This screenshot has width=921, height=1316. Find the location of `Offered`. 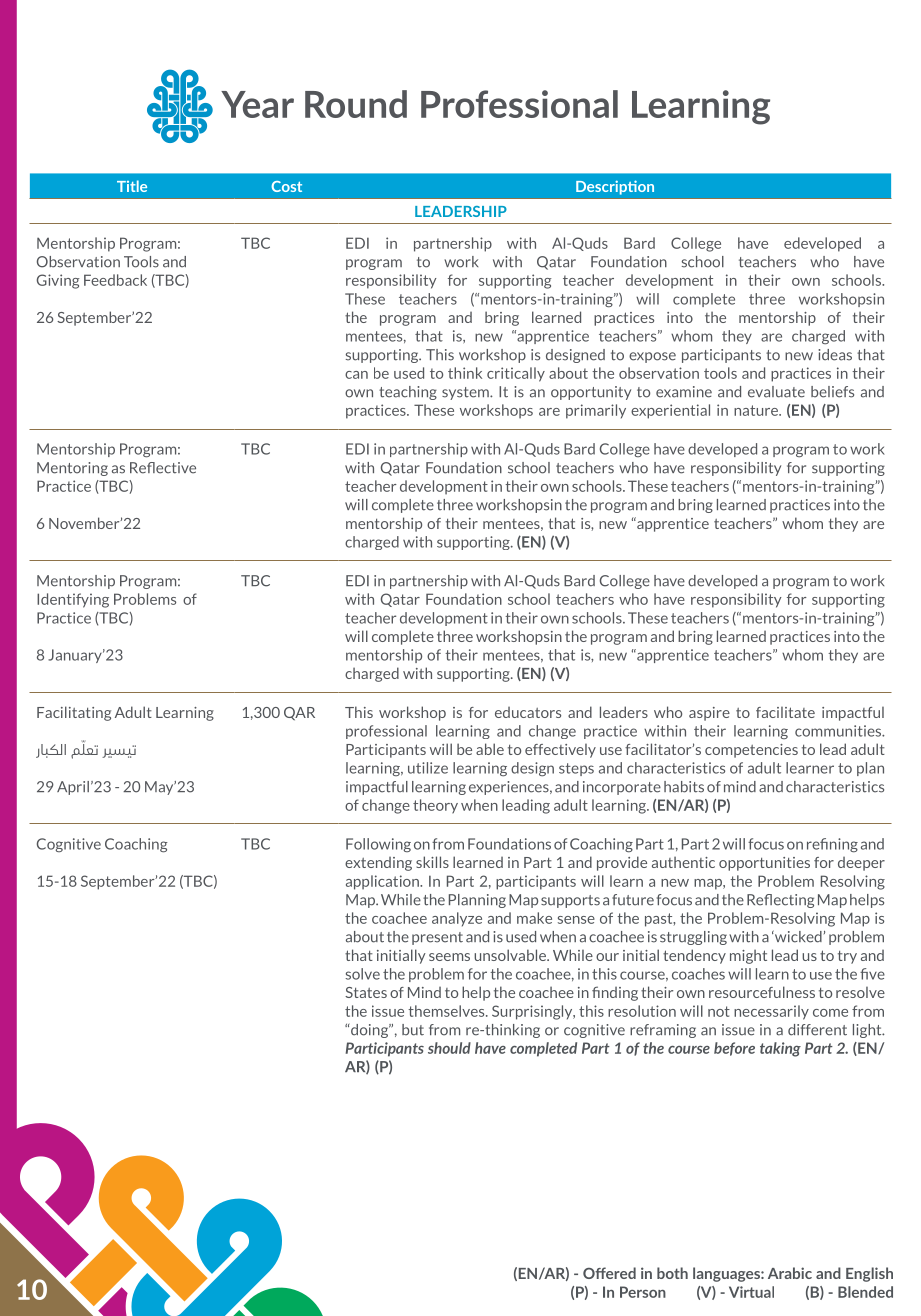

Offered is located at coordinates (609, 1273).
